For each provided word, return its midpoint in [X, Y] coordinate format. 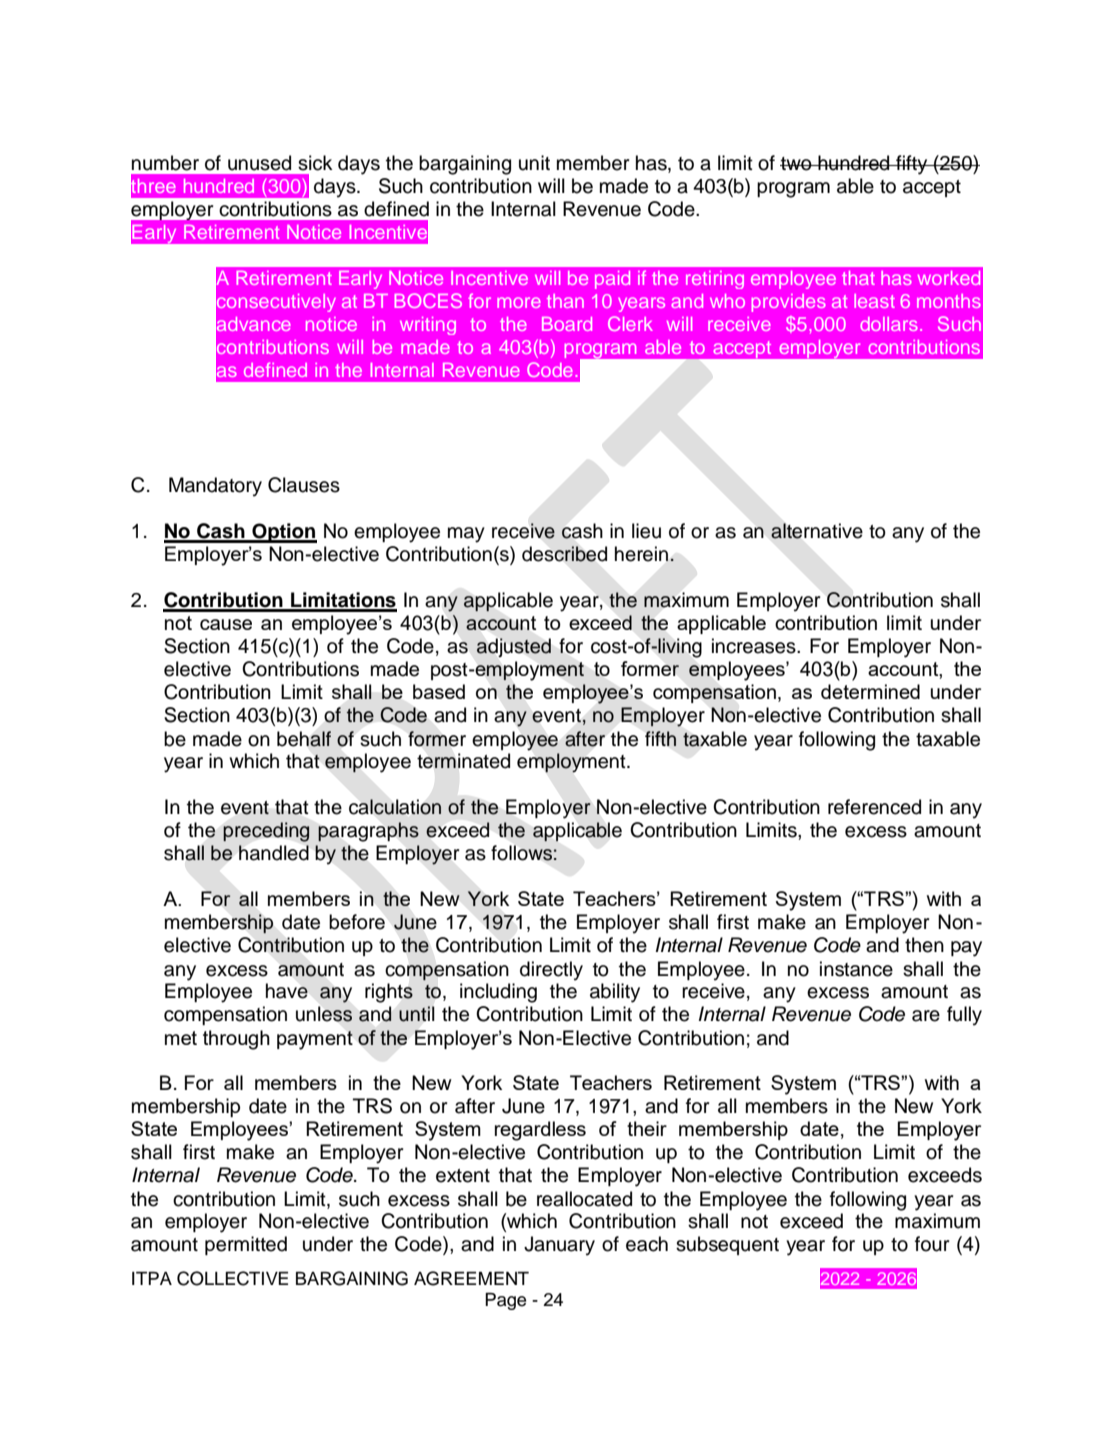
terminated [463, 761]
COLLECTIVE [232, 1278]
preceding [266, 832]
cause [226, 624]
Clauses [304, 485]
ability [615, 993]
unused [259, 163]
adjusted [514, 647]
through [236, 1040]
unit [534, 163]
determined [870, 691]
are [926, 1016]
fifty [912, 165]
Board [567, 324]
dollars [889, 324]
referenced [874, 807]
